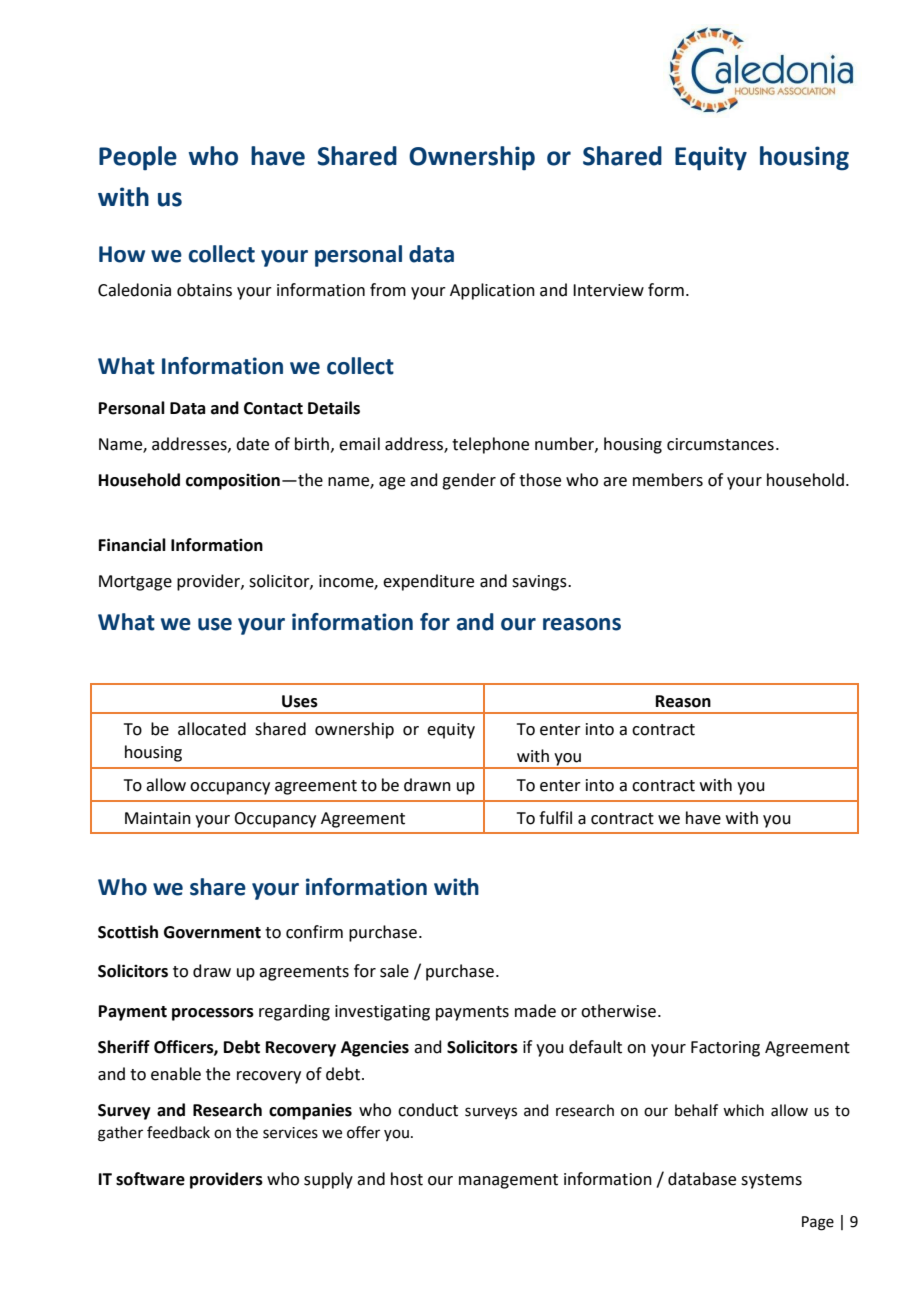 This page has width=924, height=1308. What do you see at coordinates (720, 444) in the page?
I see `circumstances` at bounding box center [720, 444].
